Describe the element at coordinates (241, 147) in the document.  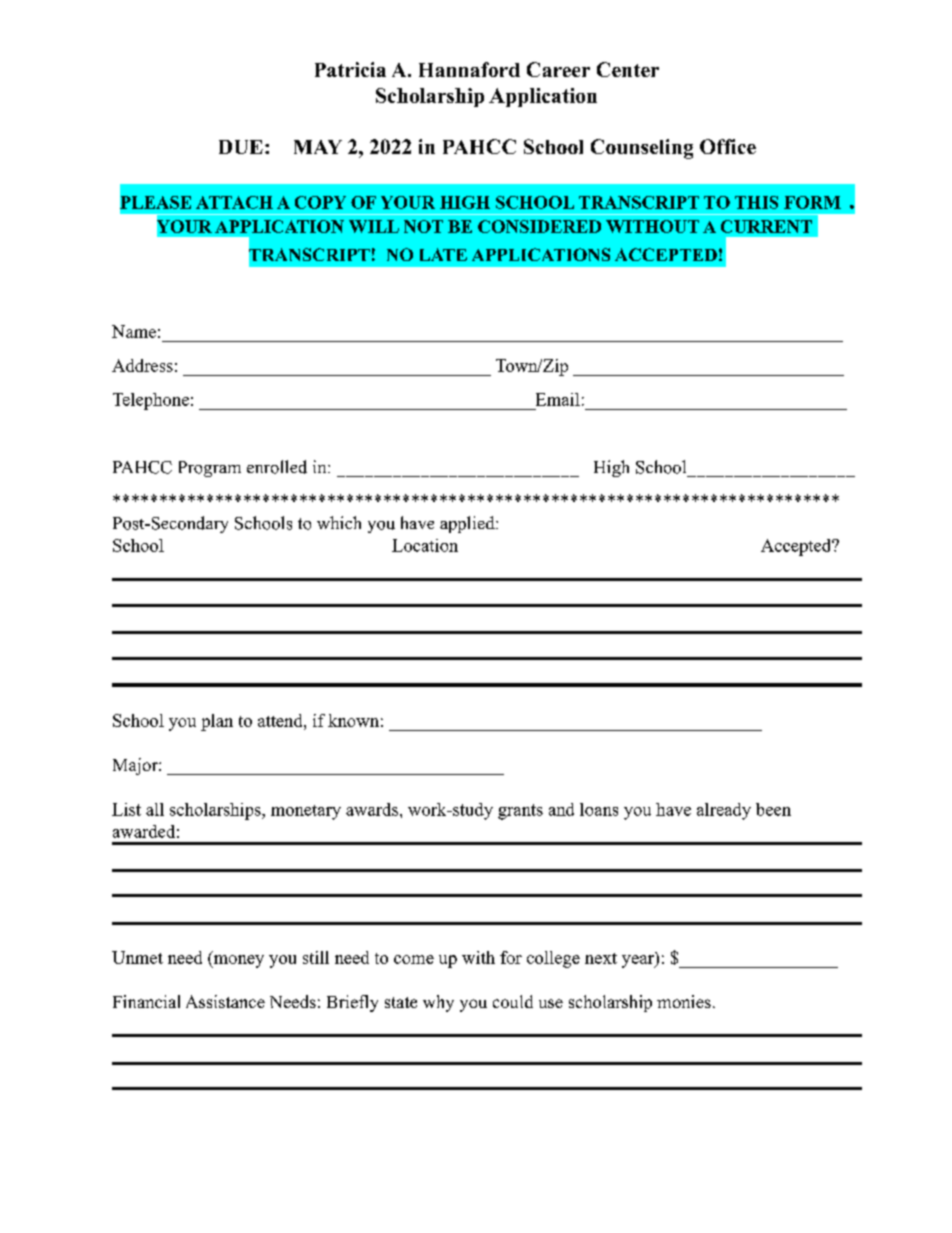
I see `DUE` at that location.
